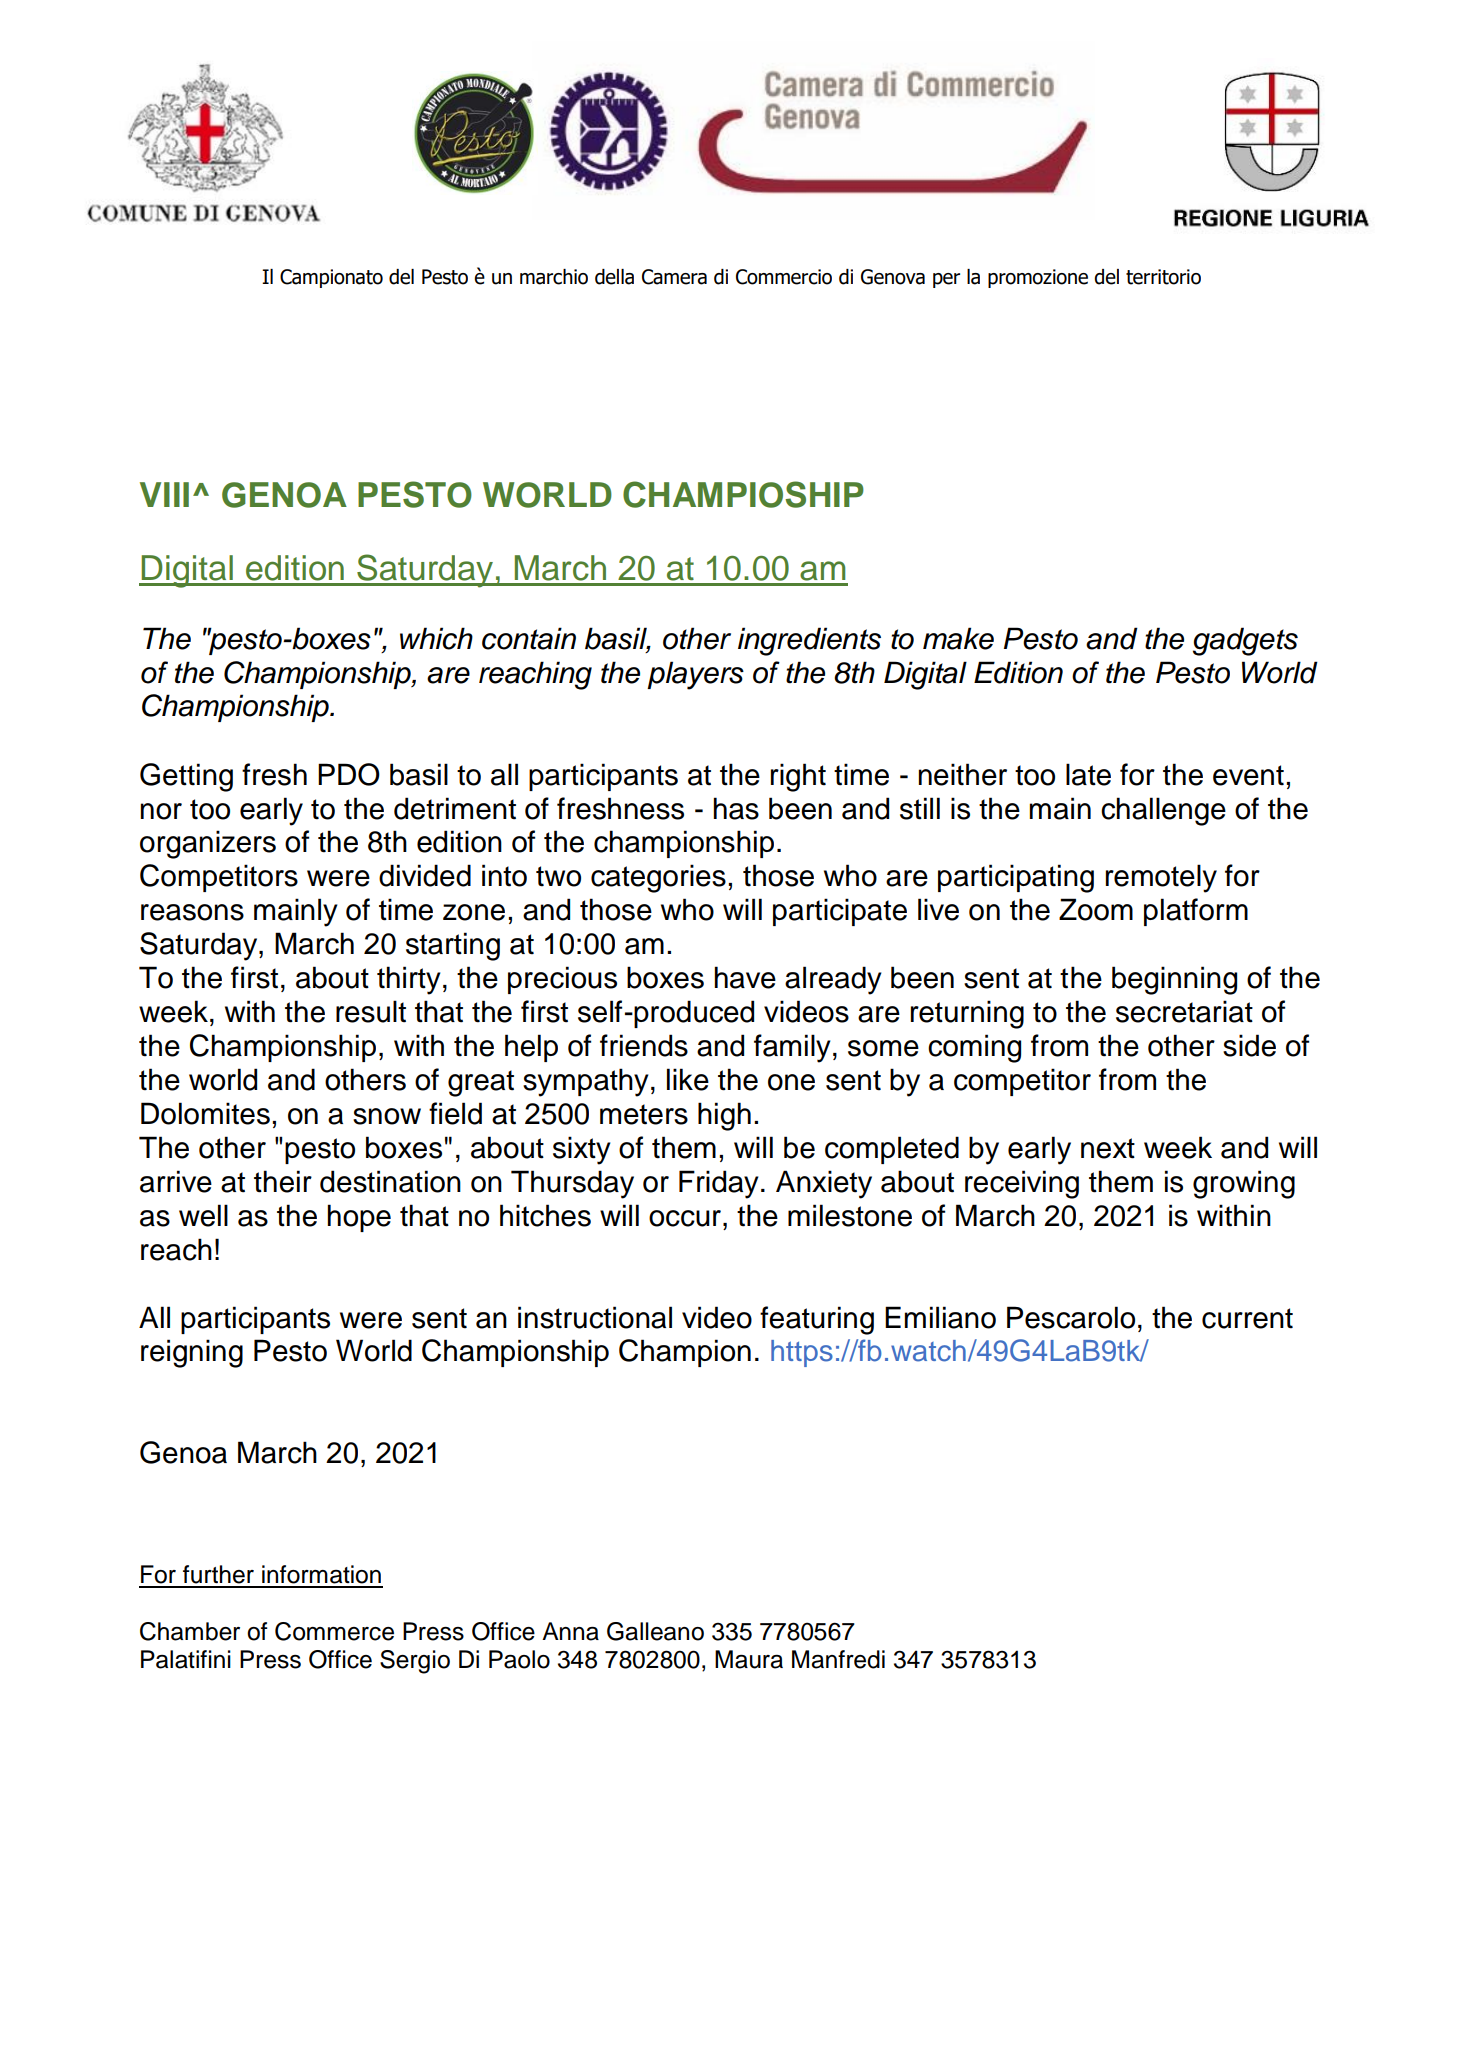 The image size is (1464, 2070). Describe the element at coordinates (695, 675) in the screenshot. I see `players` at that location.
